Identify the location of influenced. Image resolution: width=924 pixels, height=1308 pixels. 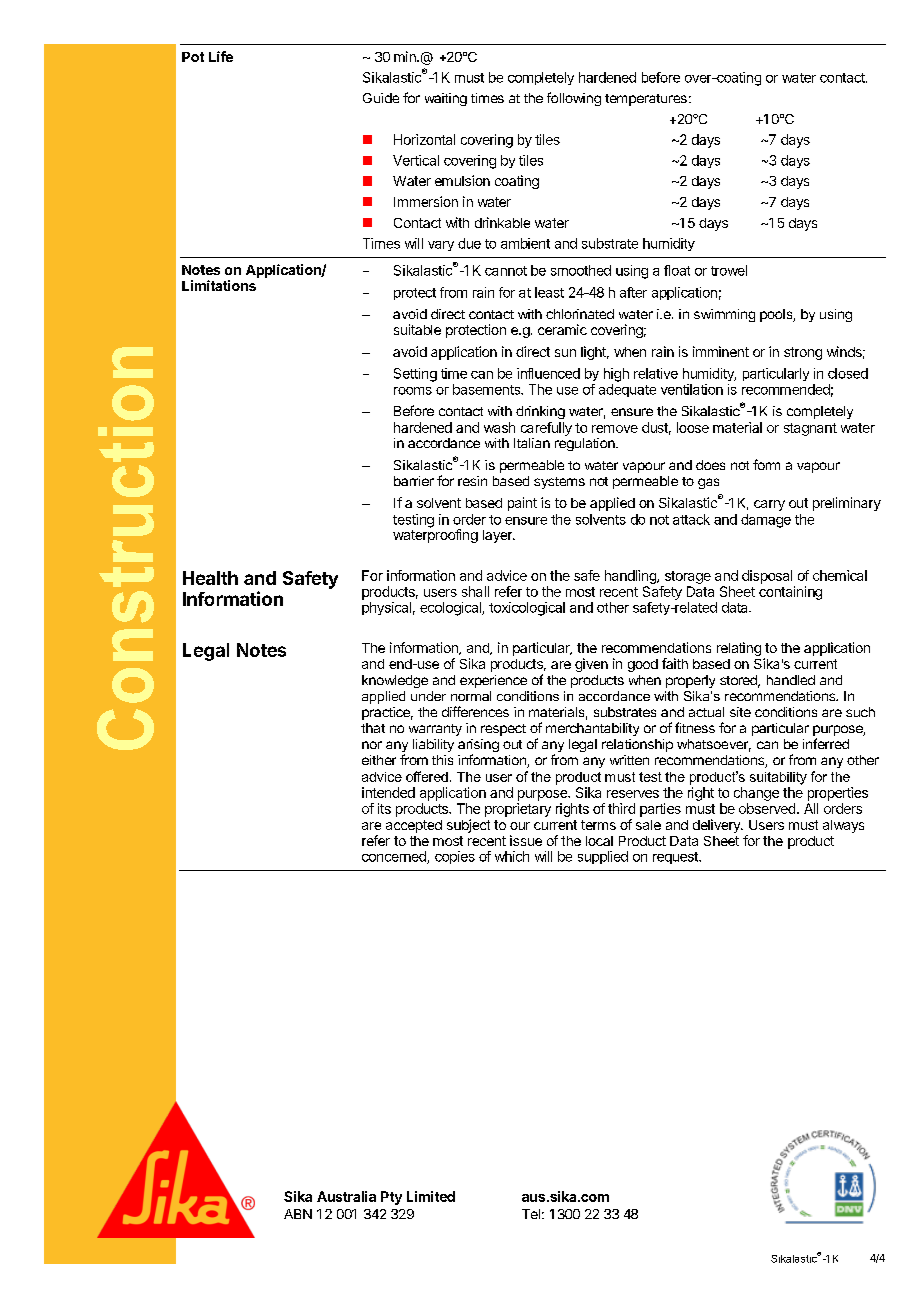
(548, 373).
